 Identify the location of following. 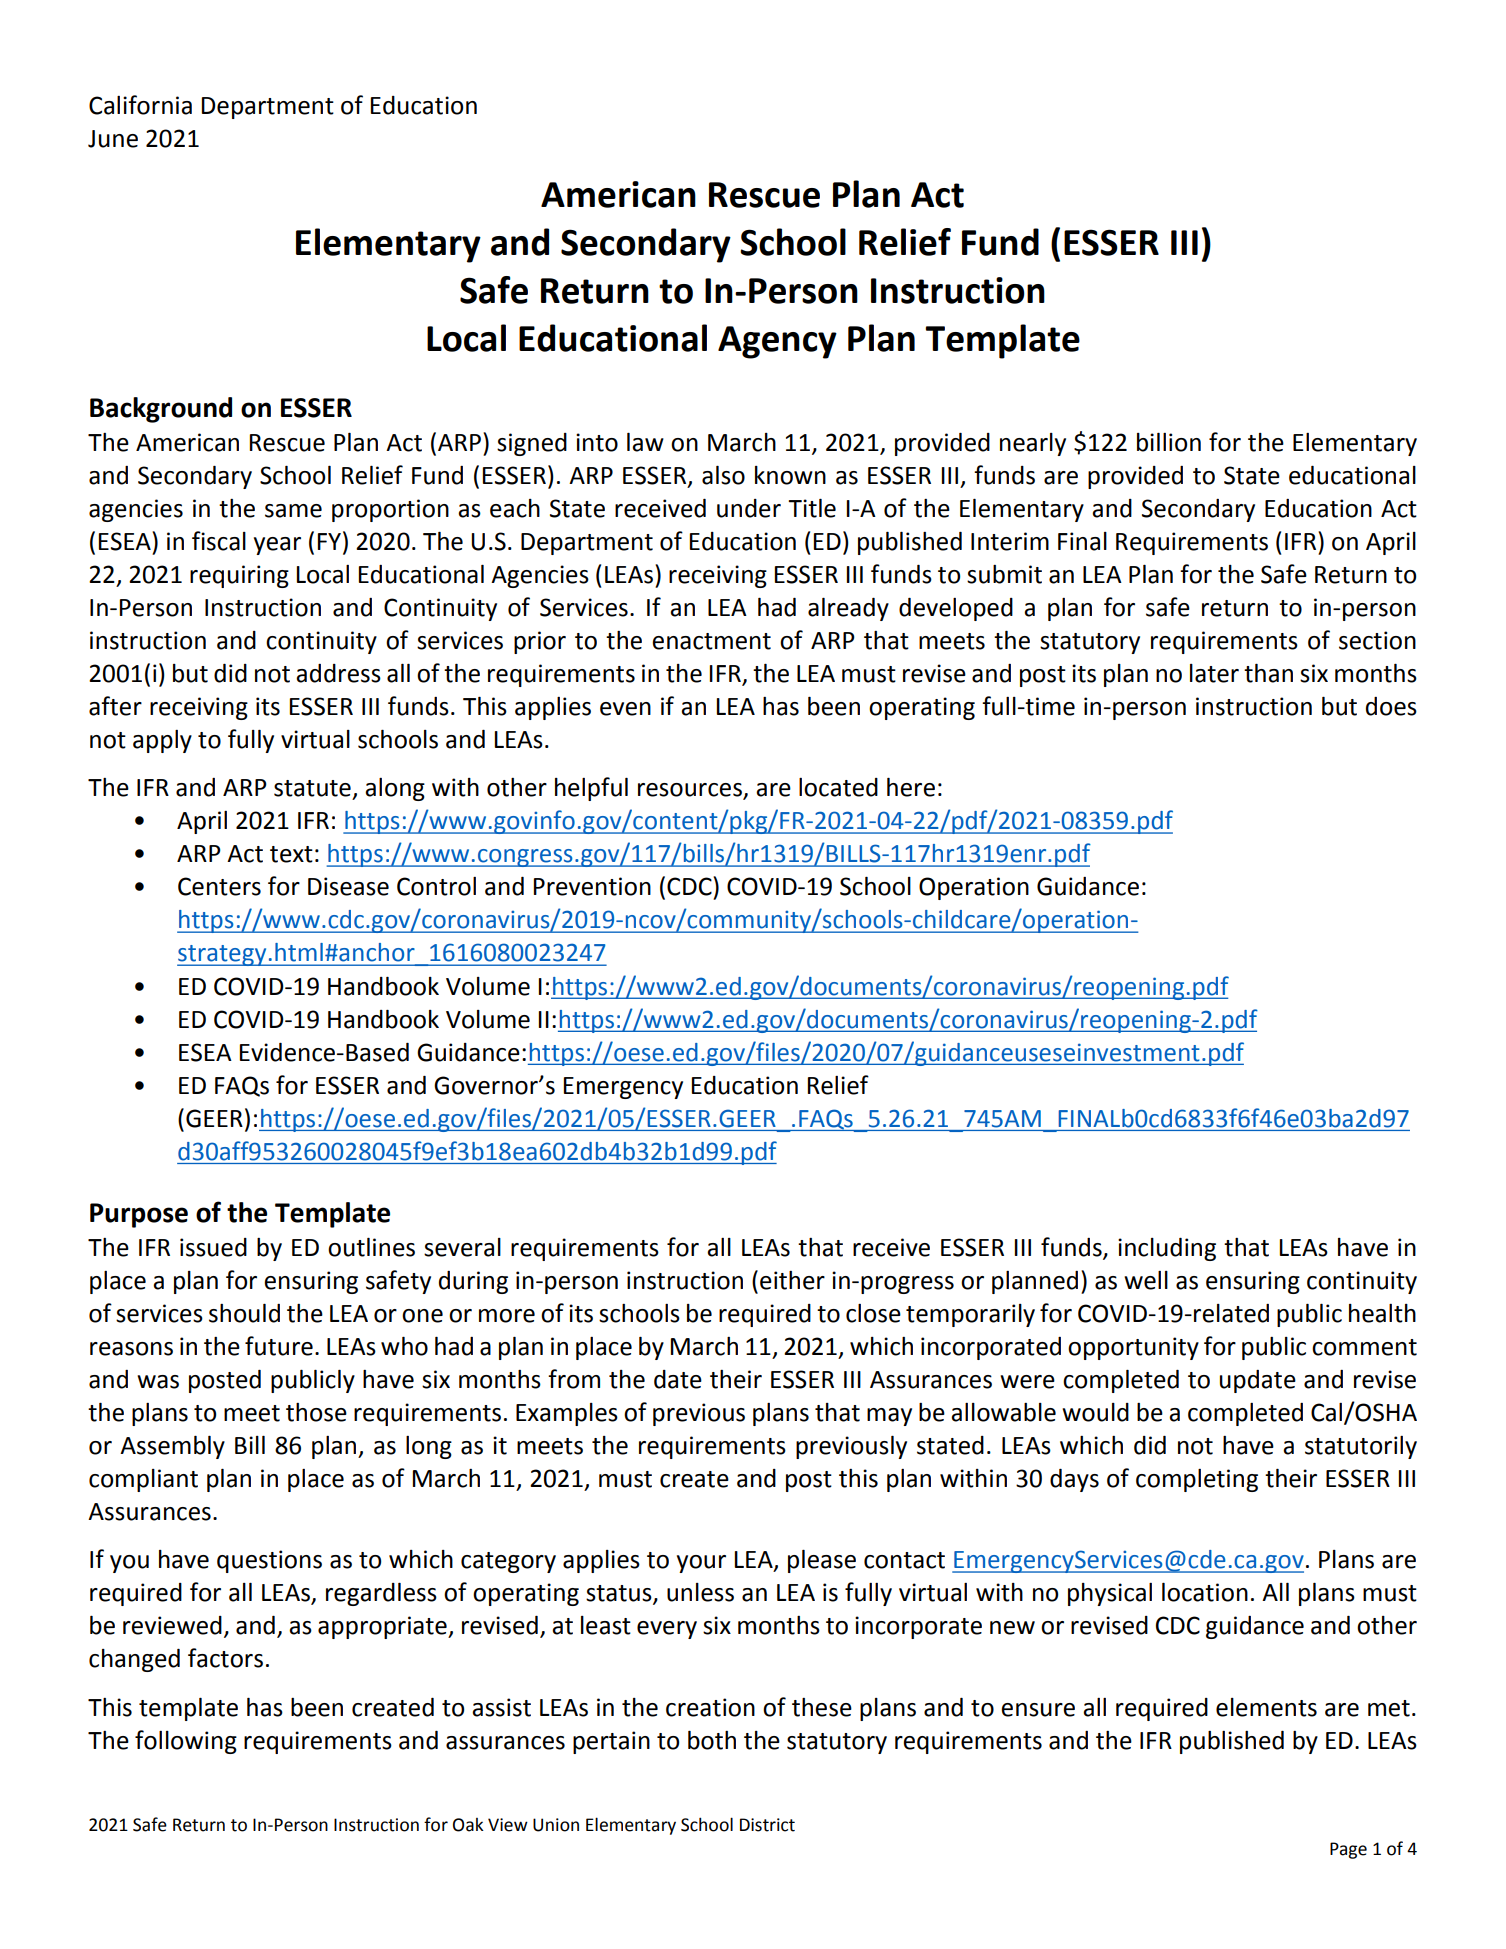
(186, 1742).
